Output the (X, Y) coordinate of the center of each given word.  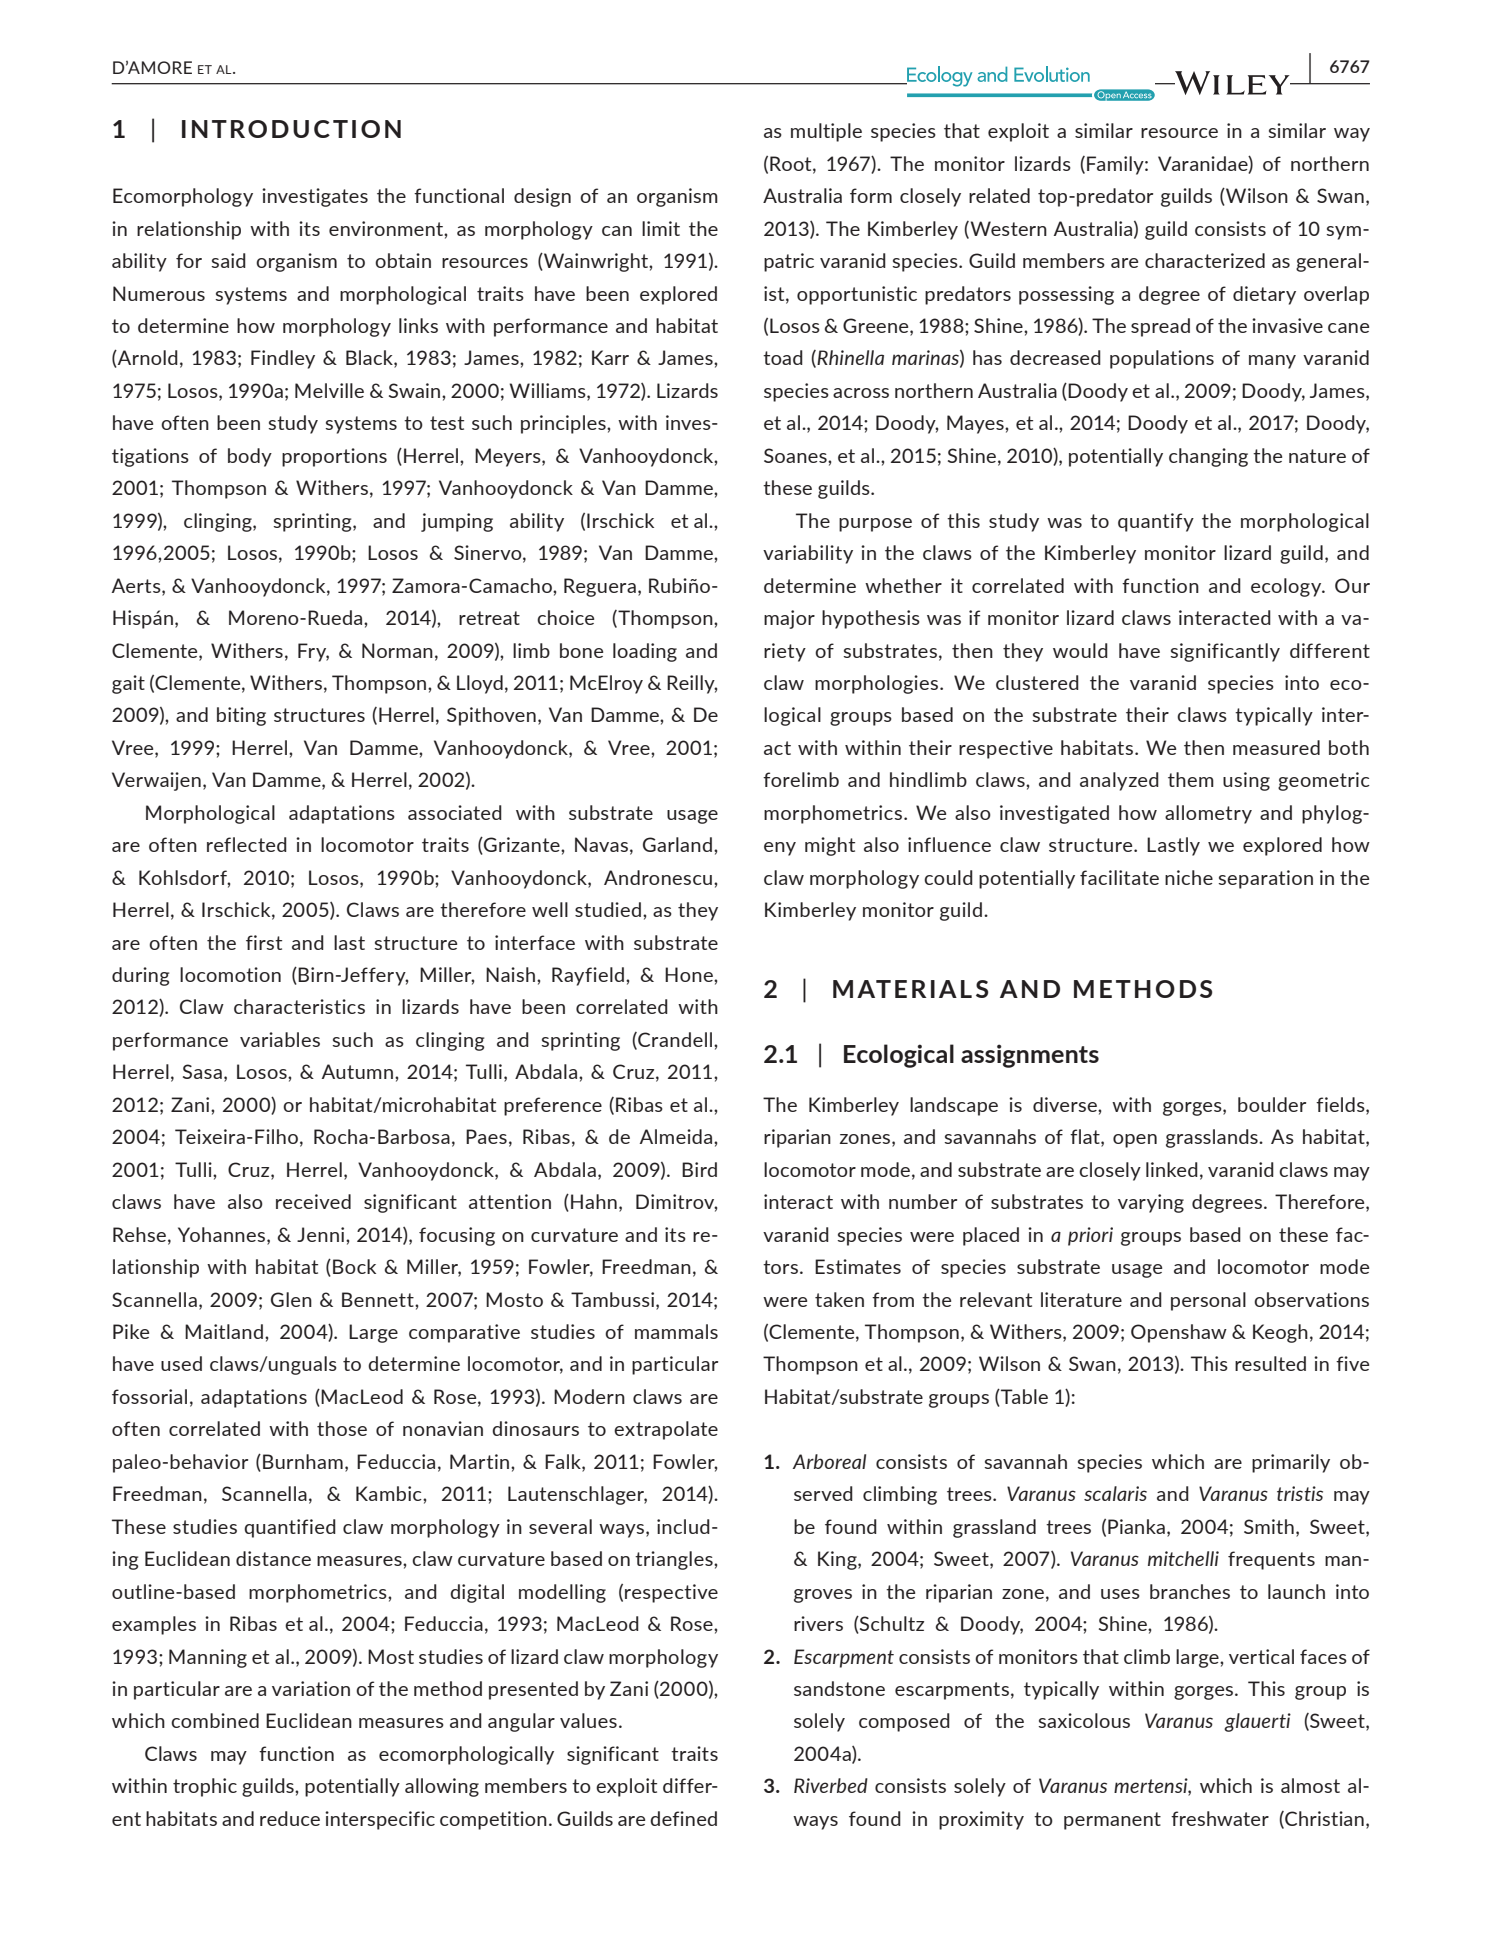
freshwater (1220, 1818)
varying (1151, 1203)
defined (683, 1818)
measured (1276, 747)
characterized (1205, 260)
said (228, 260)
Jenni (322, 1234)
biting (241, 716)
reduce (290, 1818)
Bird (699, 1169)
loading (645, 652)
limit (661, 228)
